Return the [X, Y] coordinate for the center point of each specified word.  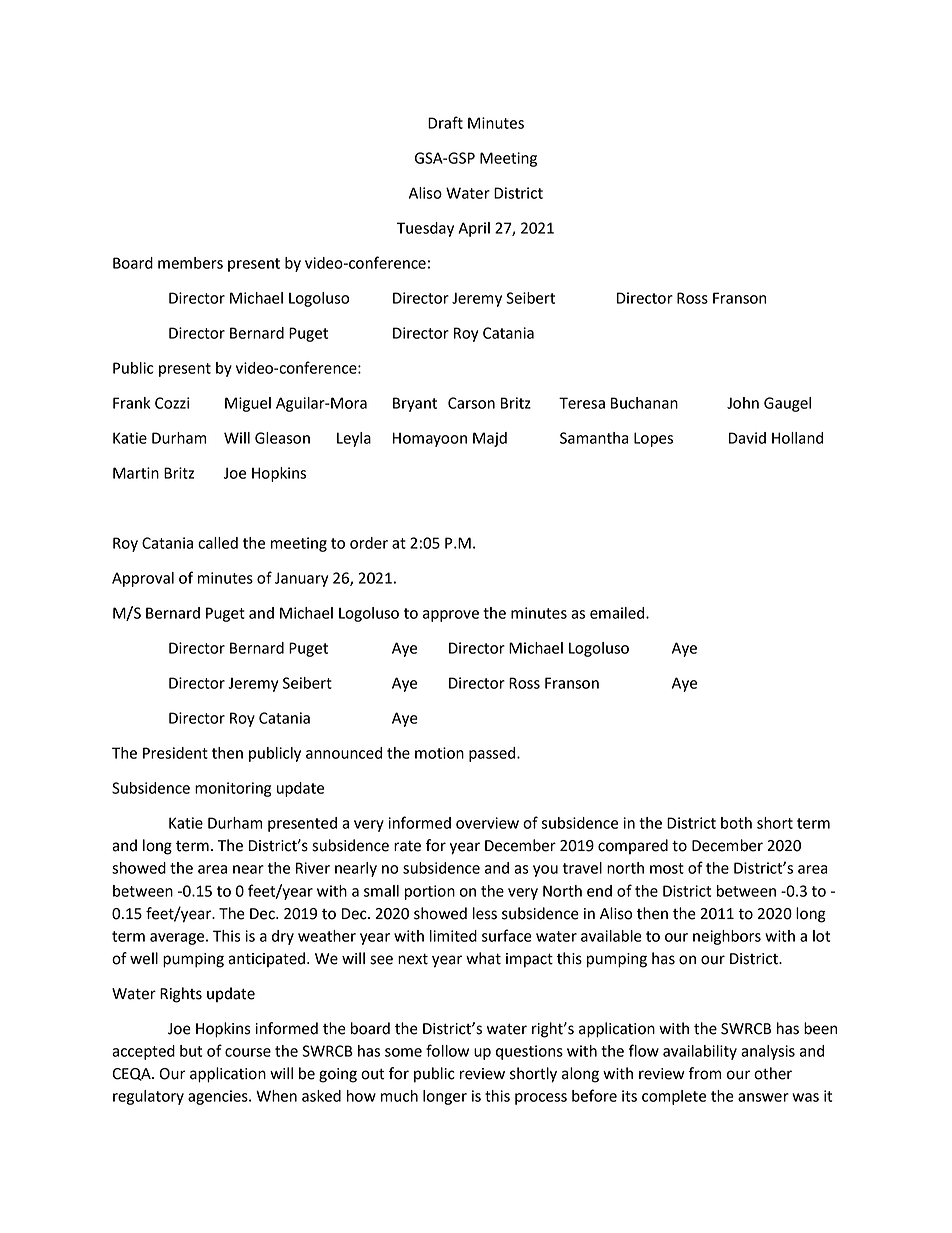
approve [451, 616]
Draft [445, 122]
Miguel [248, 404]
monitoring [233, 789]
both [736, 823]
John [743, 403]
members [190, 263]
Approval [143, 579]
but [191, 1051]
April [474, 229]
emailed [618, 613]
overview [487, 823]
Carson [471, 403]
